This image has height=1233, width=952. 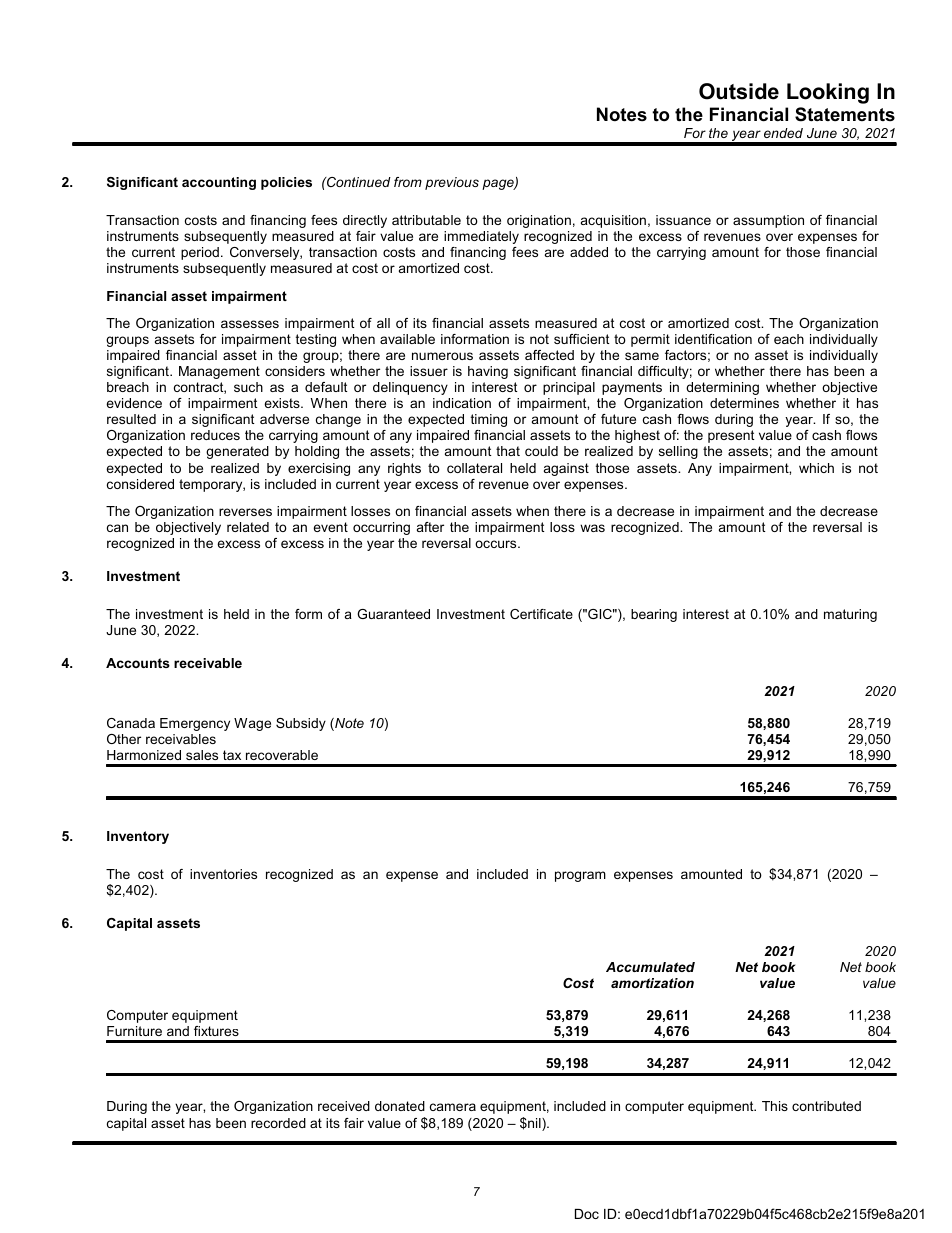 I want to click on previous, so click(x=452, y=183).
